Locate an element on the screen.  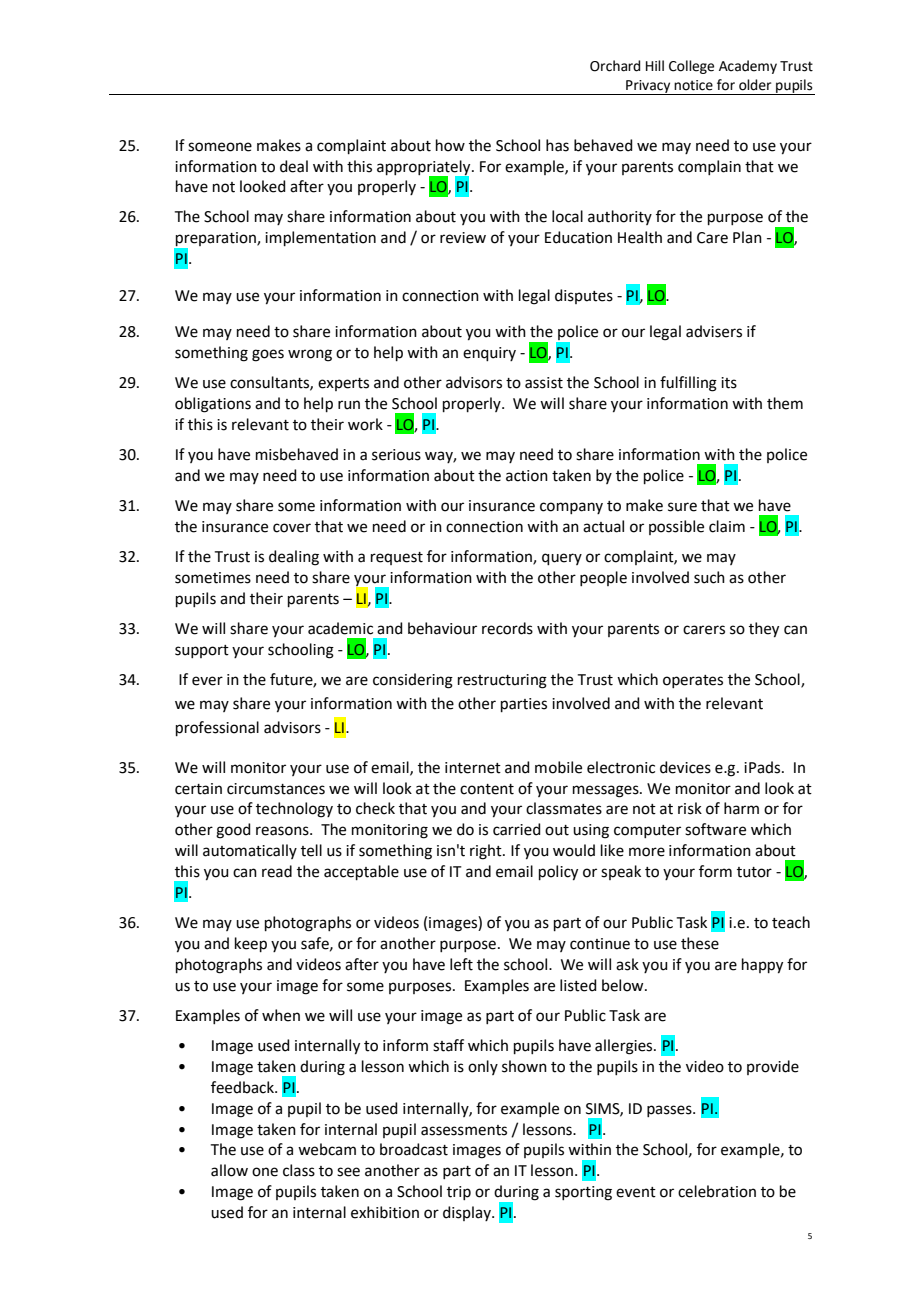
trip is located at coordinates (459, 1193).
